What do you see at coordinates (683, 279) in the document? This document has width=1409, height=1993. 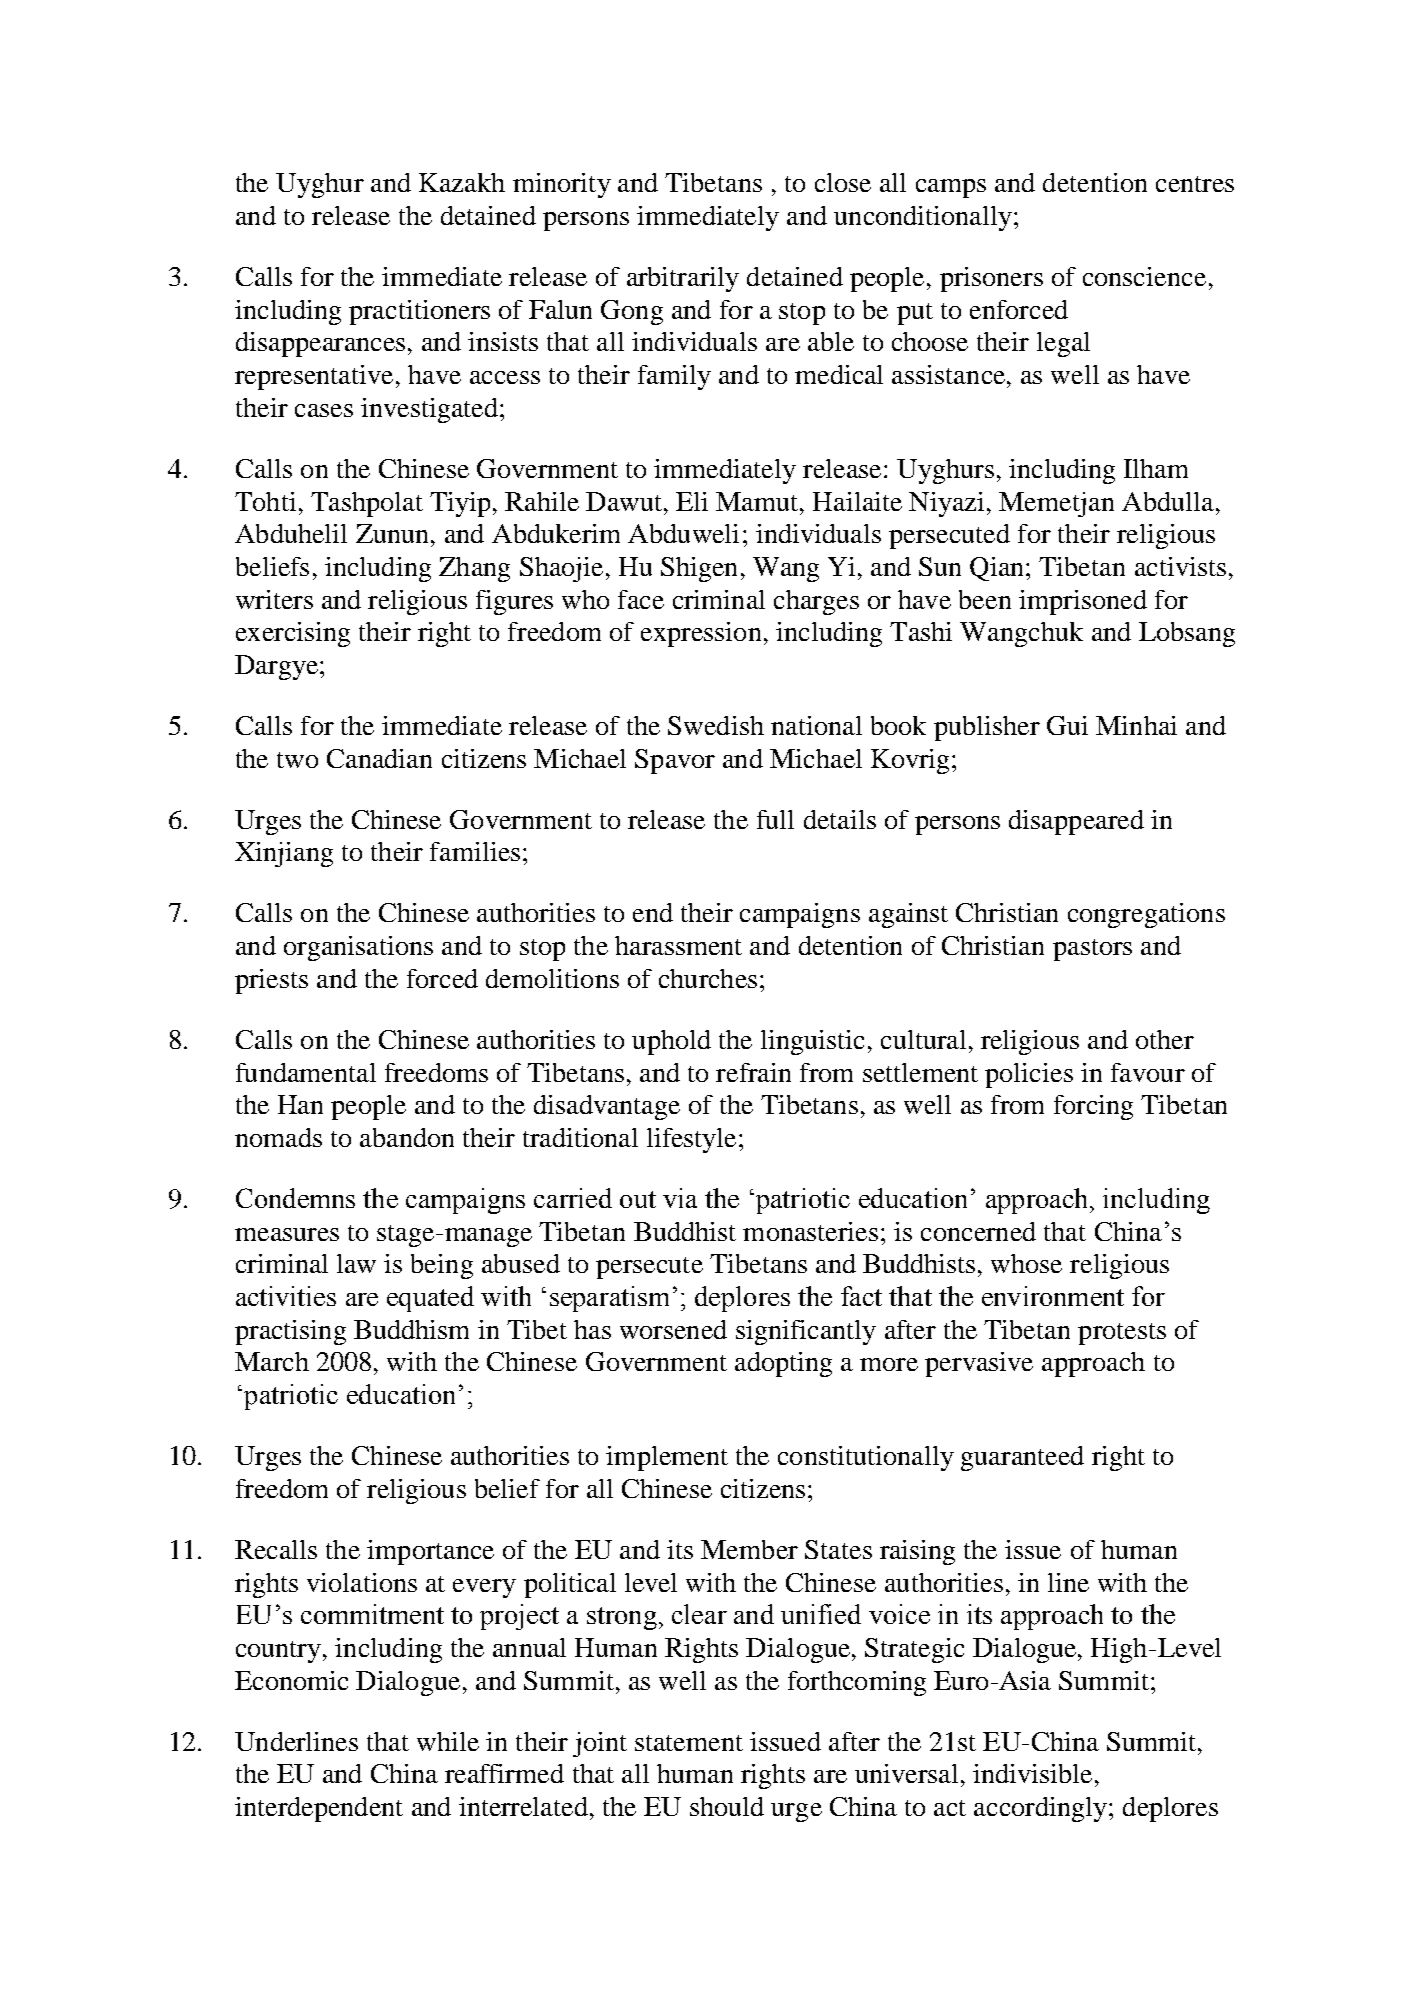 I see `arbitrarily` at bounding box center [683, 279].
